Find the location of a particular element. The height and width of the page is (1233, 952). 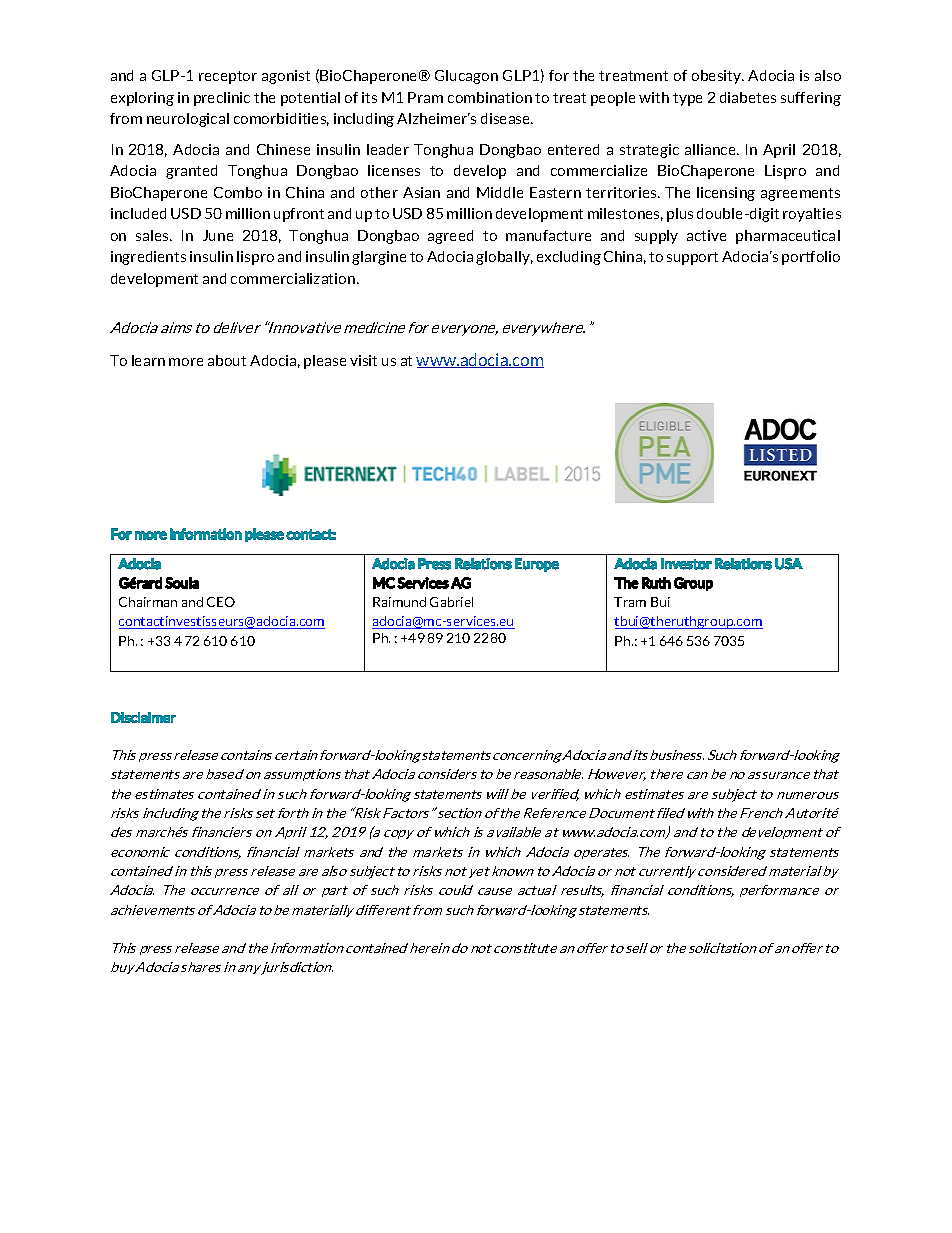

CEO is located at coordinates (221, 602).
